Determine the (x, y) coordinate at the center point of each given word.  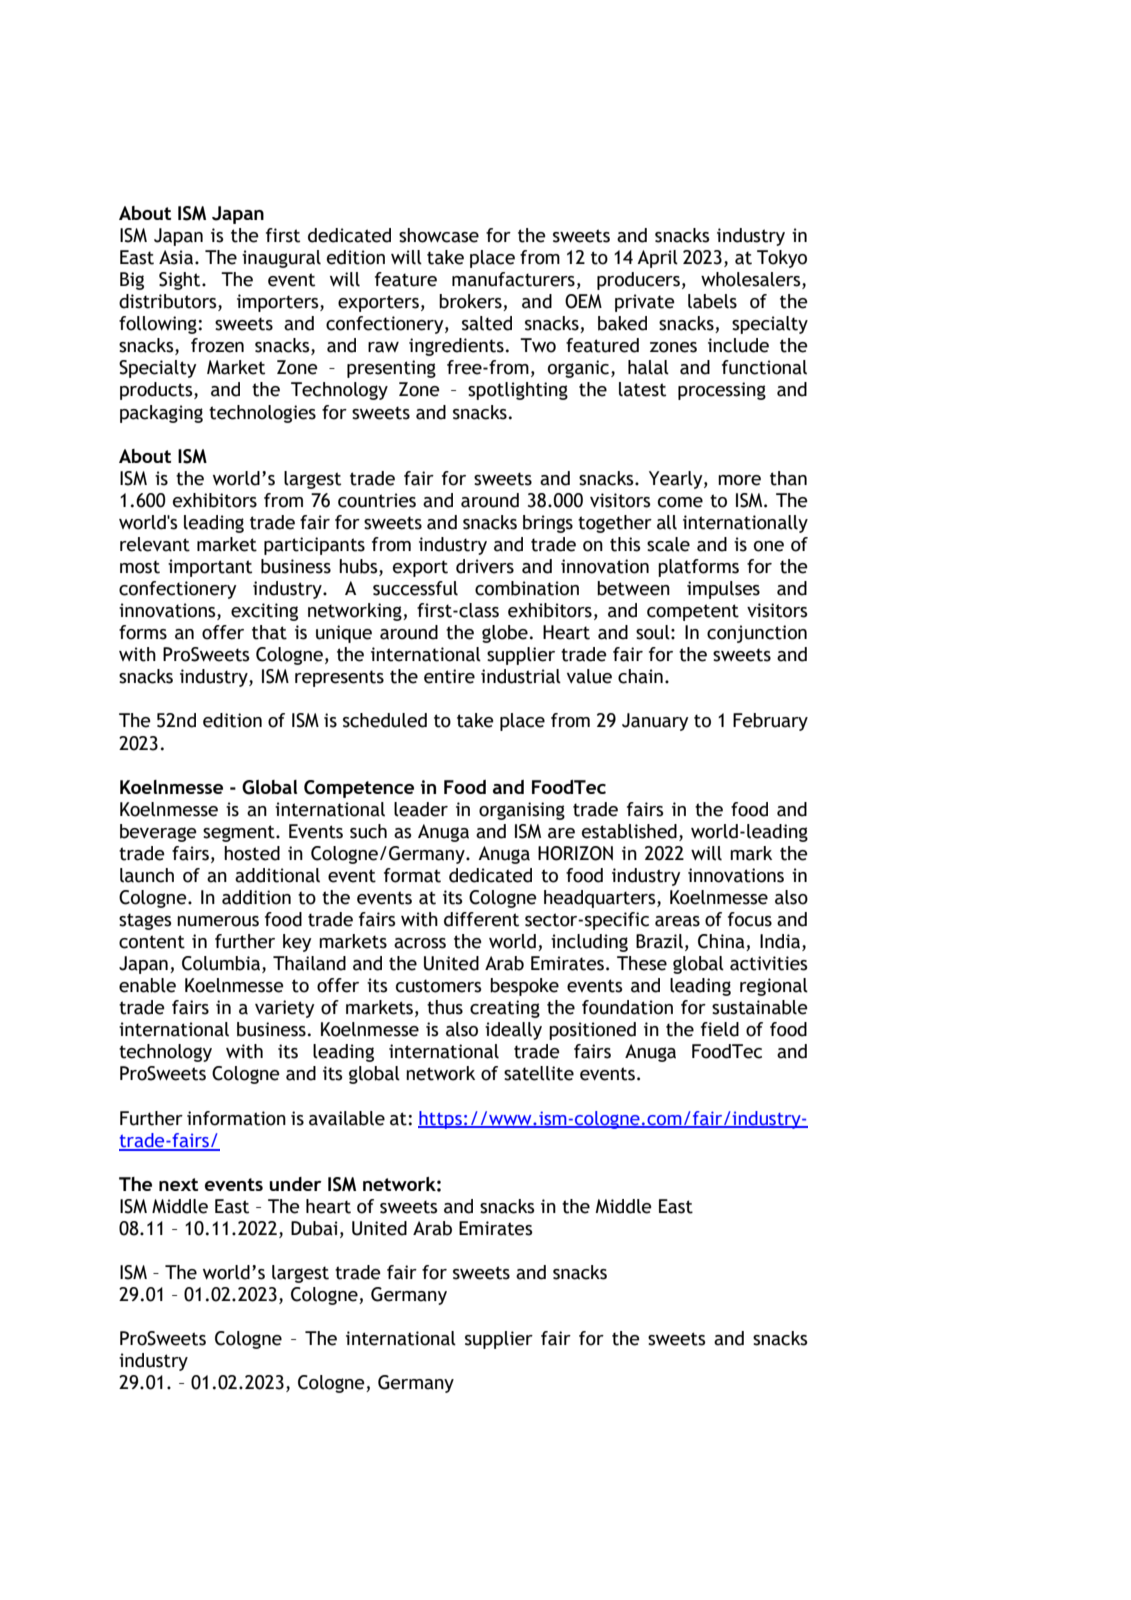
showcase (439, 235)
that (269, 632)
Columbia (222, 964)
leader (421, 809)
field (720, 1029)
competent (693, 612)
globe (505, 634)
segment (240, 833)
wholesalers (752, 280)
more (739, 480)
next (178, 1184)
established (629, 831)
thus (445, 1007)
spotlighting (518, 391)
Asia (176, 257)
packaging (161, 414)
